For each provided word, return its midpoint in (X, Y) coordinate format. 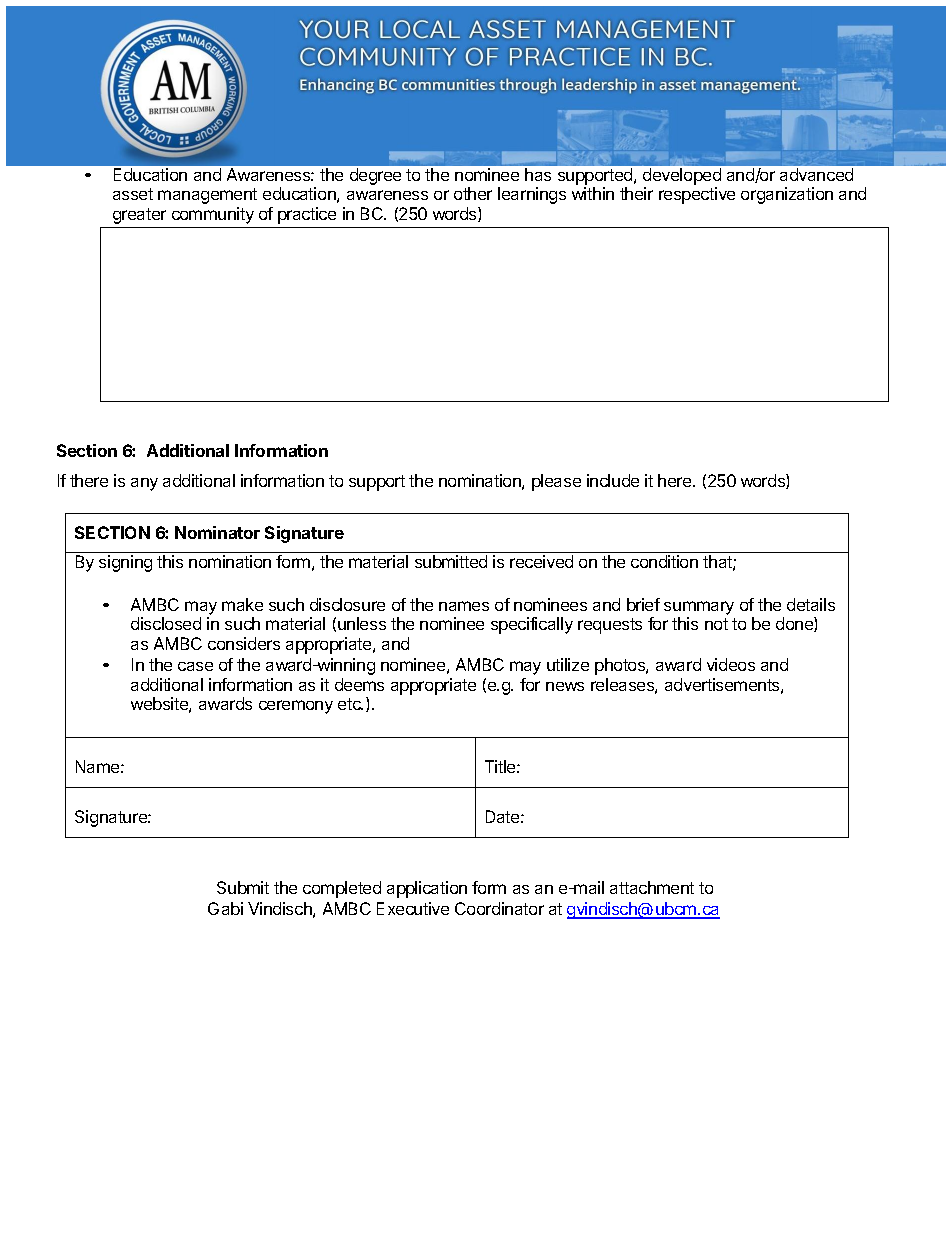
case (195, 666)
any (144, 484)
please (556, 482)
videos (731, 664)
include (613, 480)
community (213, 215)
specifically (532, 625)
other (473, 193)
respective (697, 195)
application (427, 889)
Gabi (225, 908)
